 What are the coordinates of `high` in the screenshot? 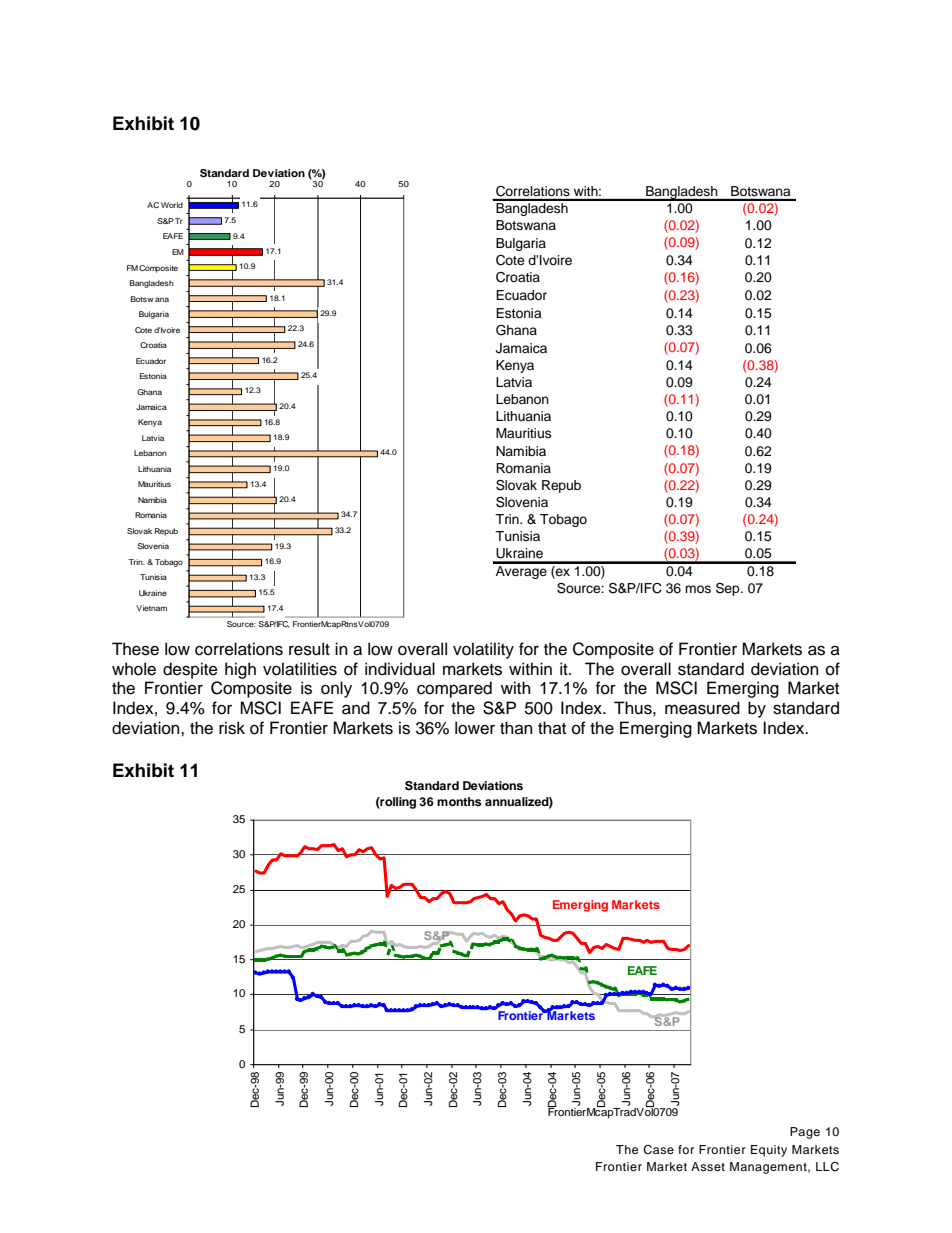 It's located at (240, 670).
